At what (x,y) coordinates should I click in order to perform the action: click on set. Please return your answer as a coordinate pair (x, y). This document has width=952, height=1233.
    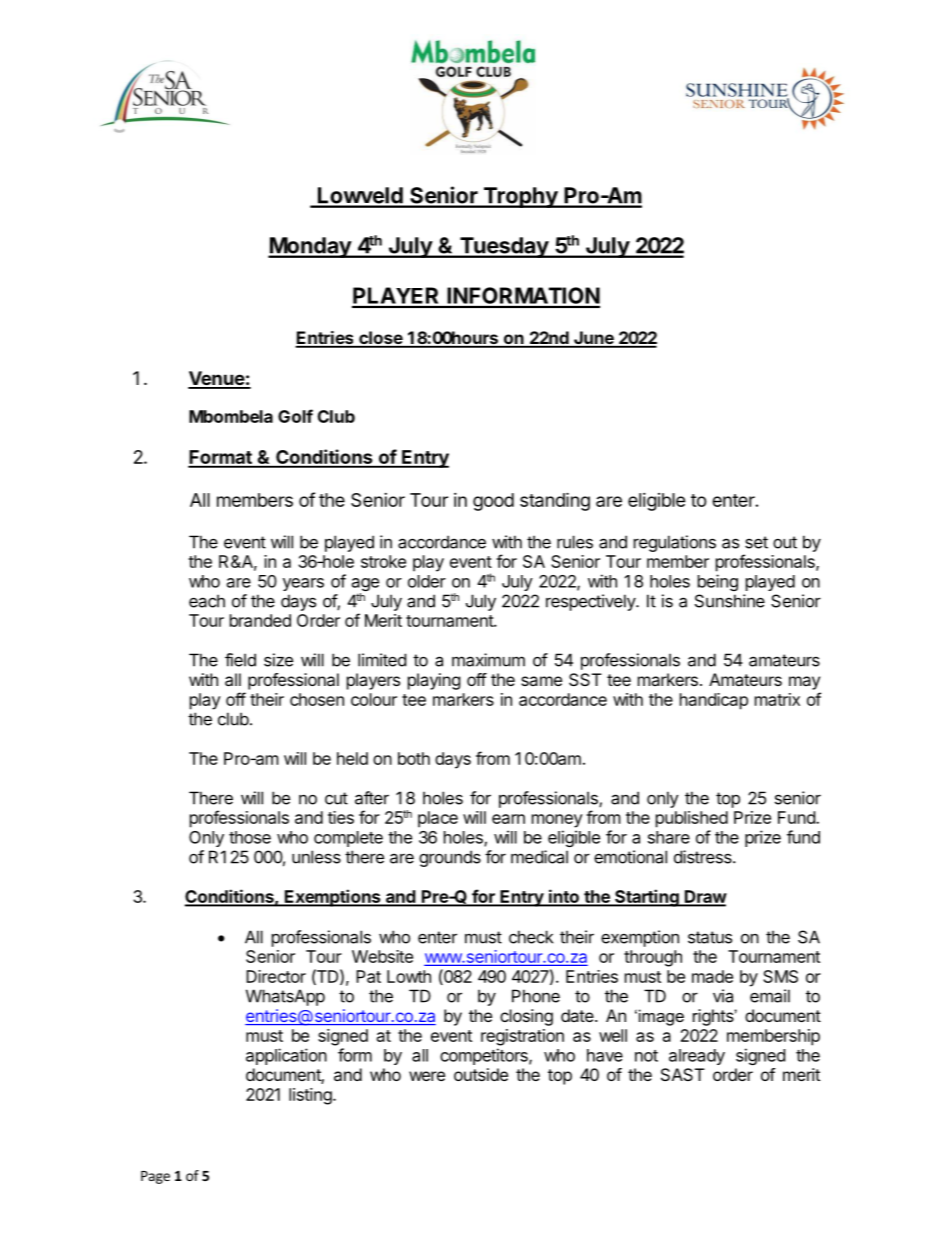
    Looking at the image, I should click on (756, 542).
